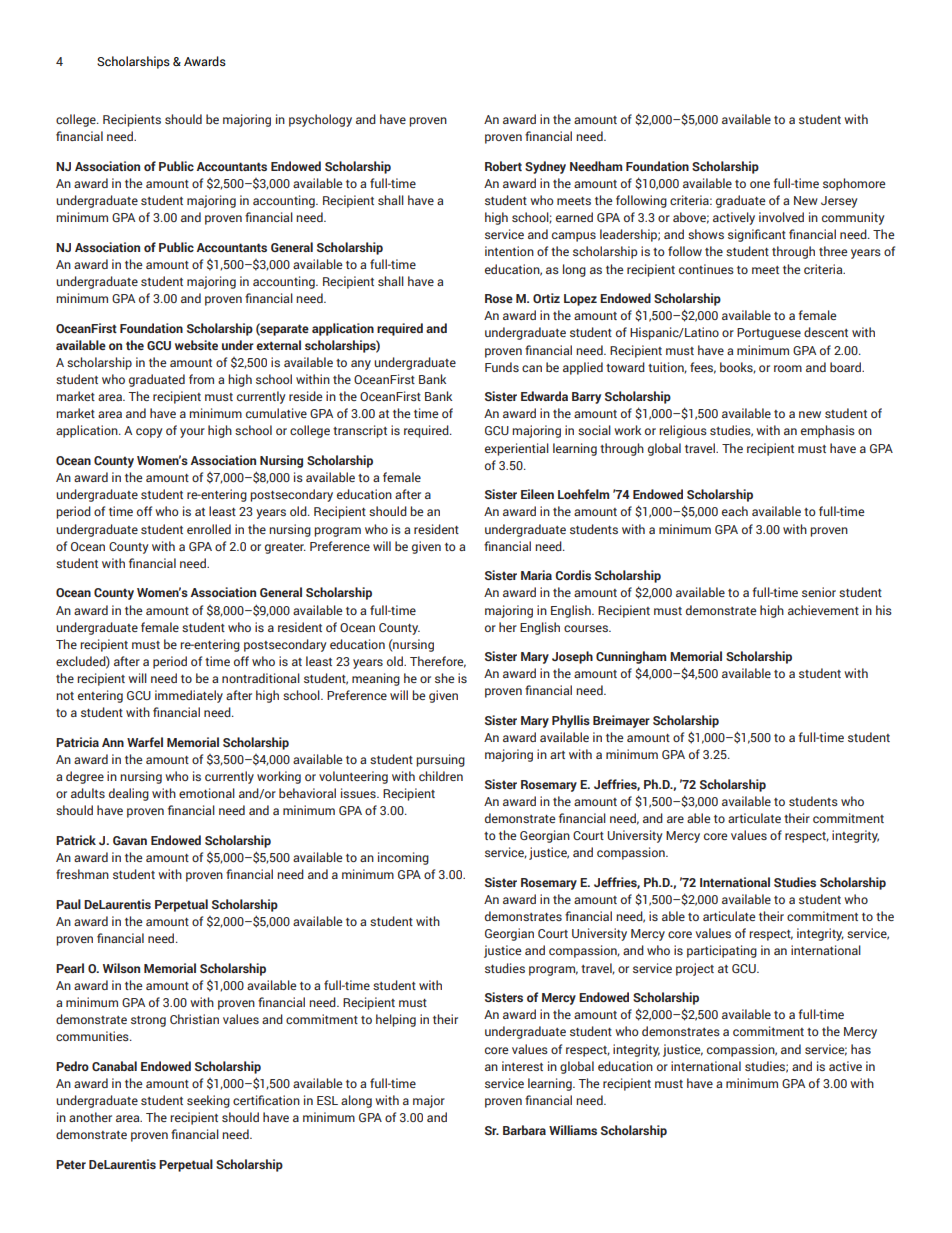  I want to click on psychology, so click(320, 120).
